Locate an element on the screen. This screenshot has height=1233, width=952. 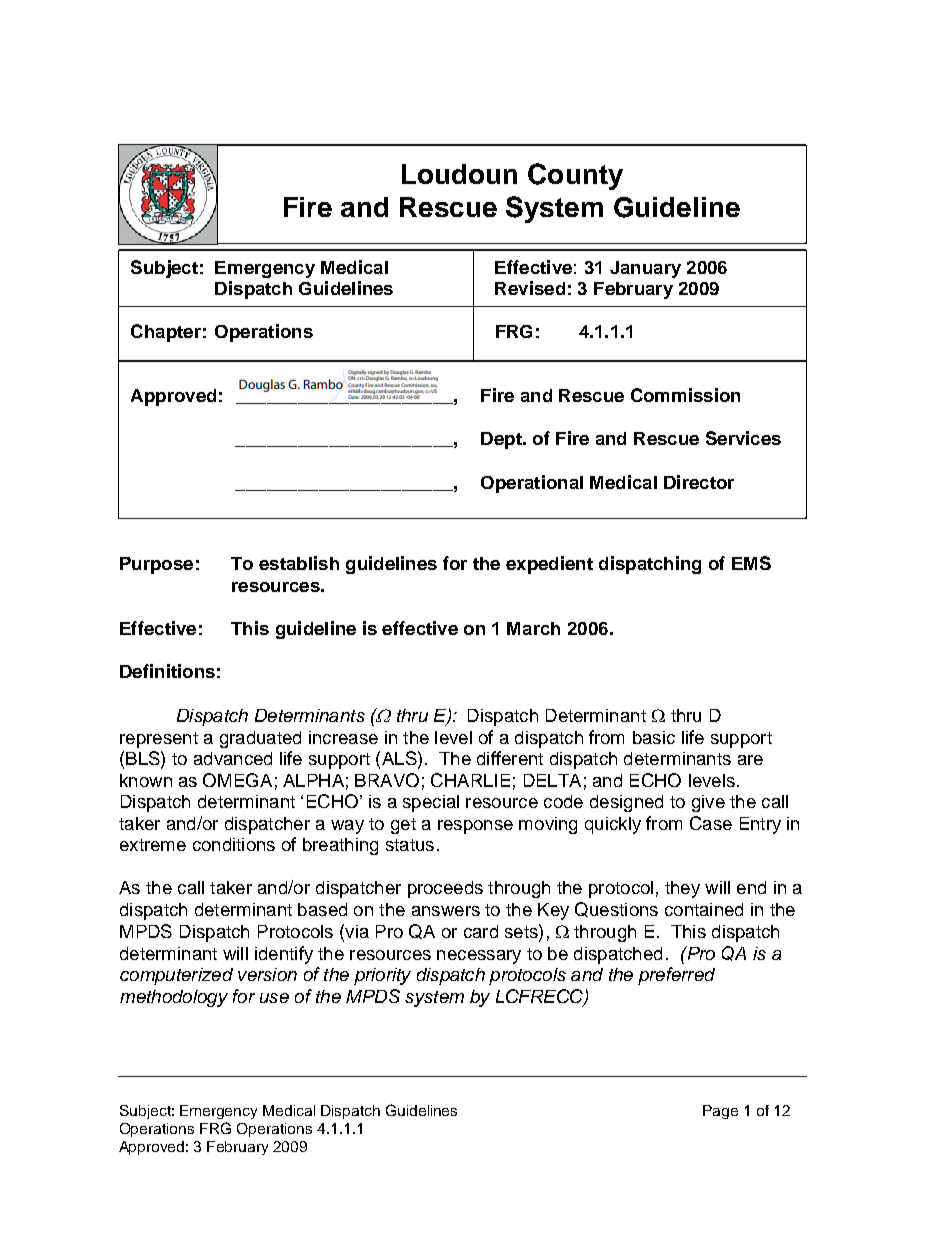
different is located at coordinates (510, 758).
